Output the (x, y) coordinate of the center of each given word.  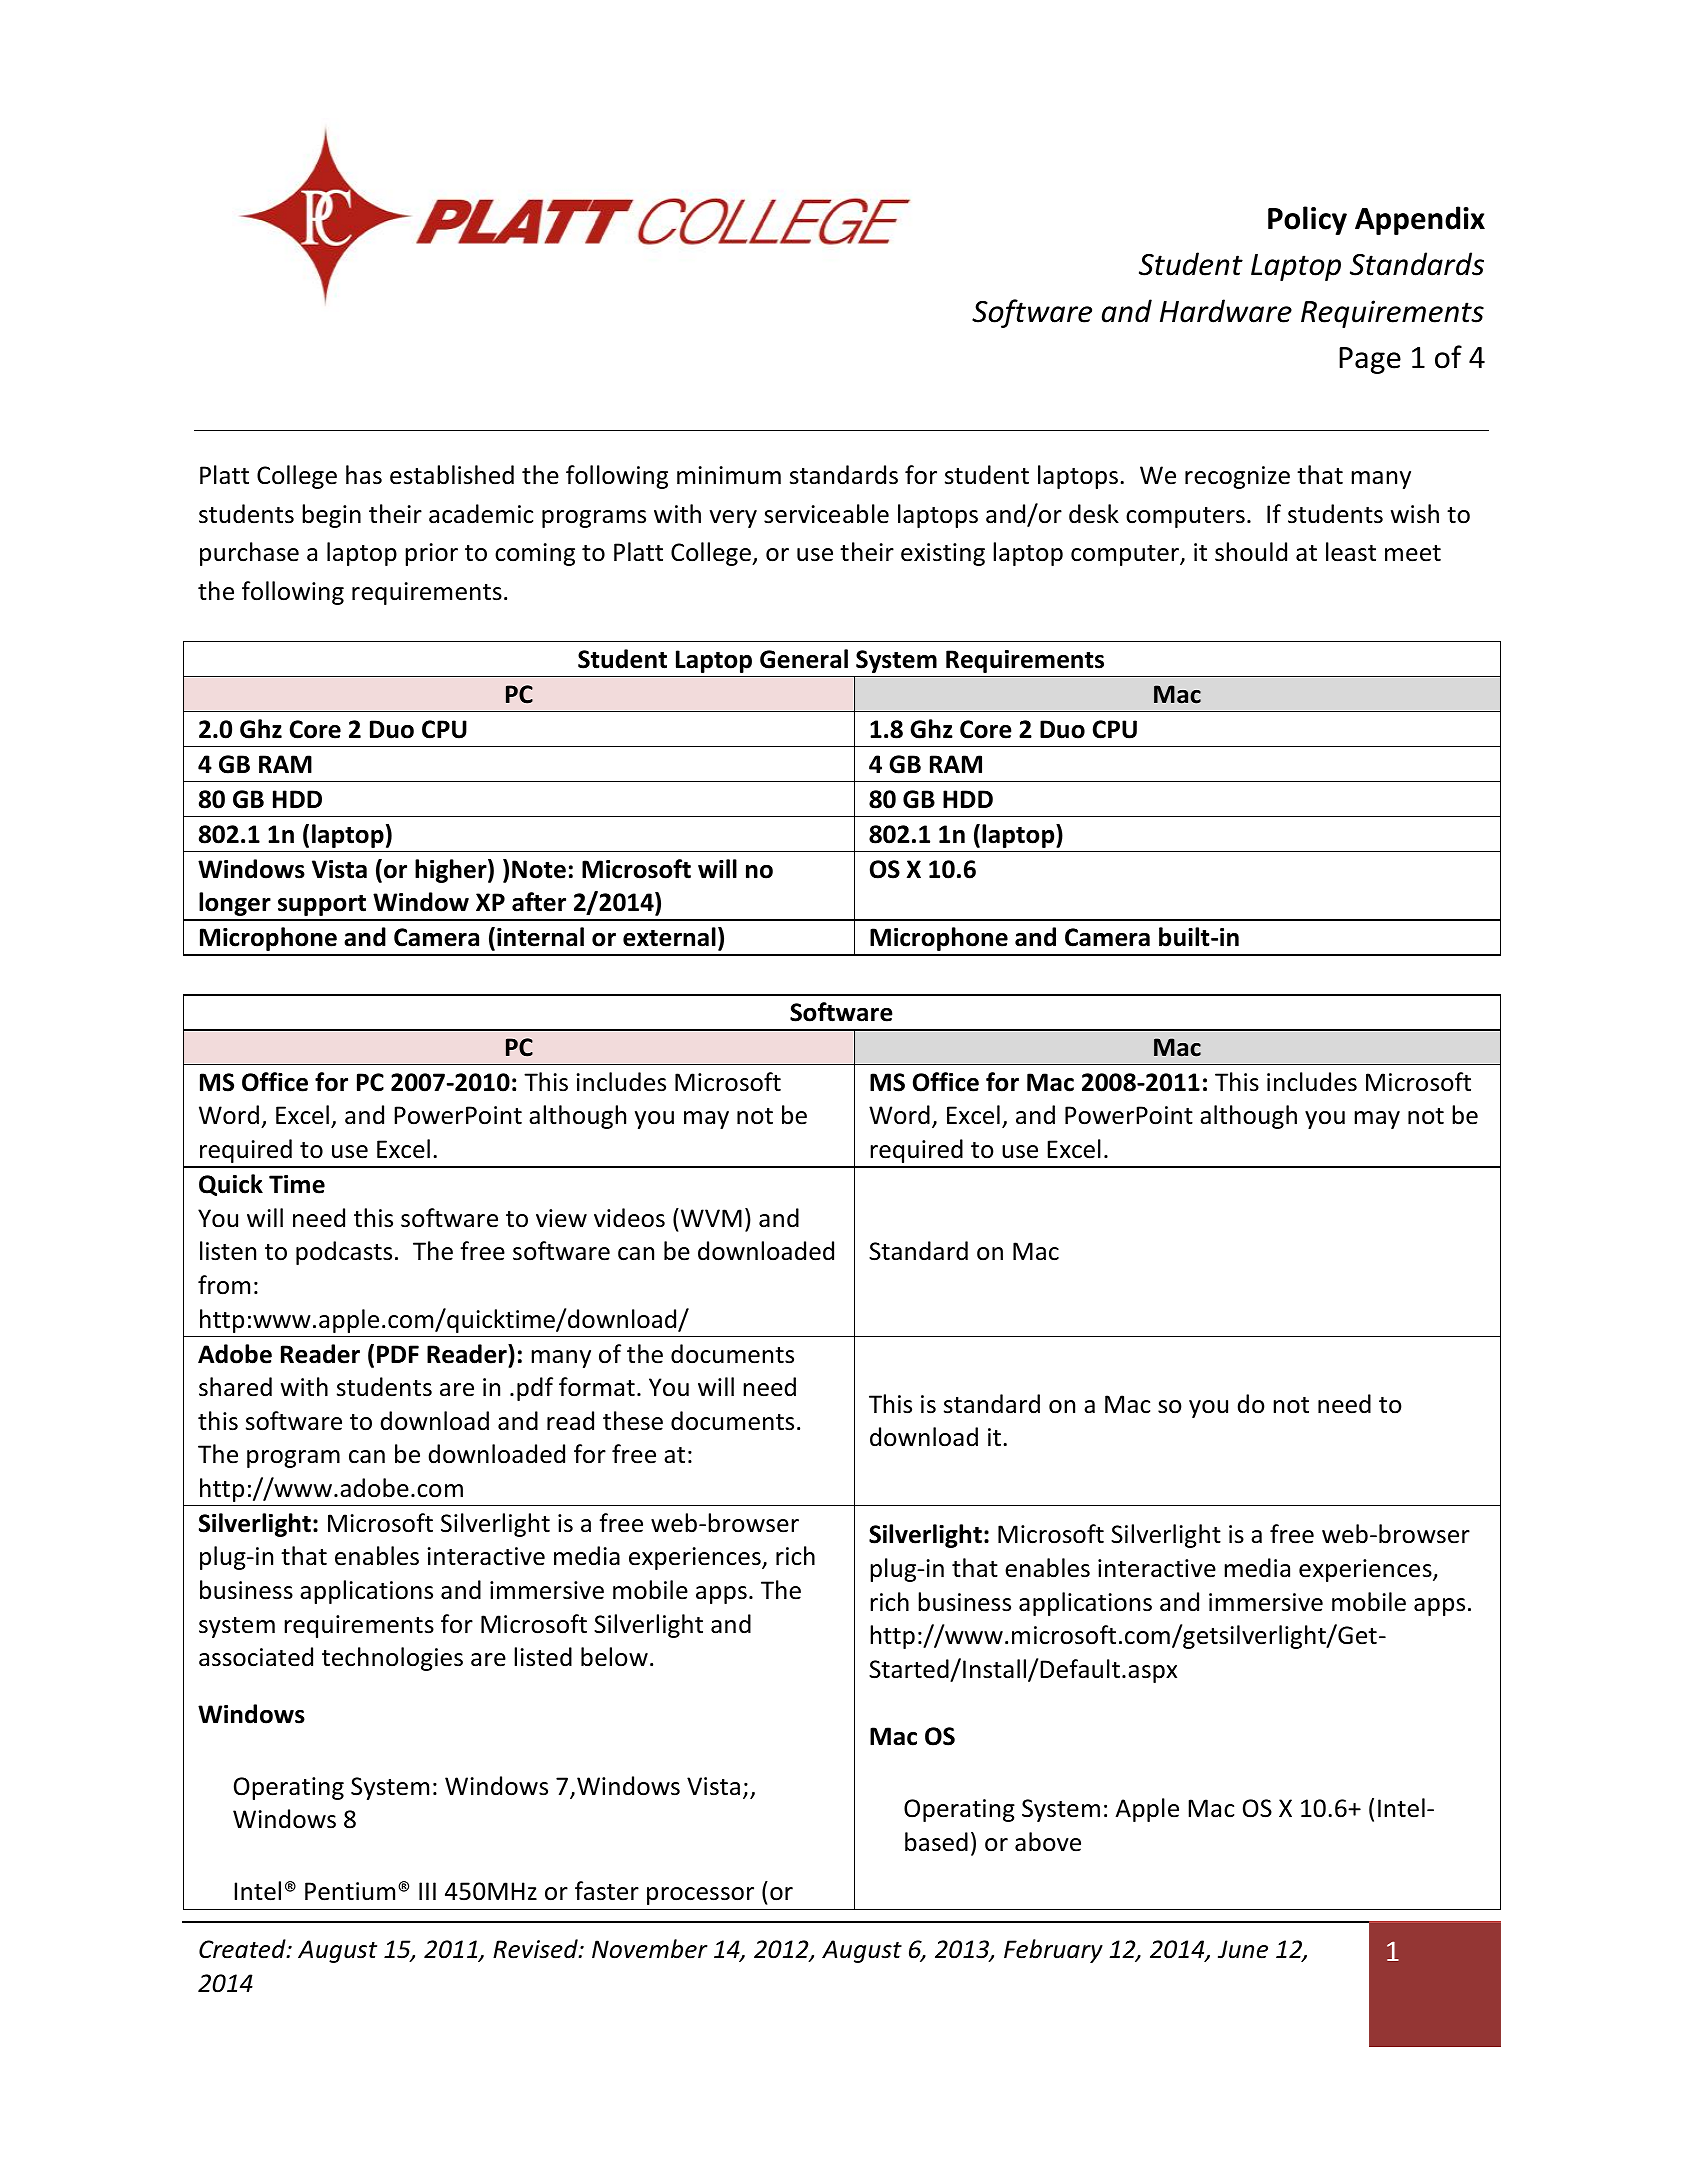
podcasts (344, 1253)
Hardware (1226, 311)
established (452, 475)
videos (629, 1218)
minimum (729, 475)
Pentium (350, 1891)
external (669, 937)
